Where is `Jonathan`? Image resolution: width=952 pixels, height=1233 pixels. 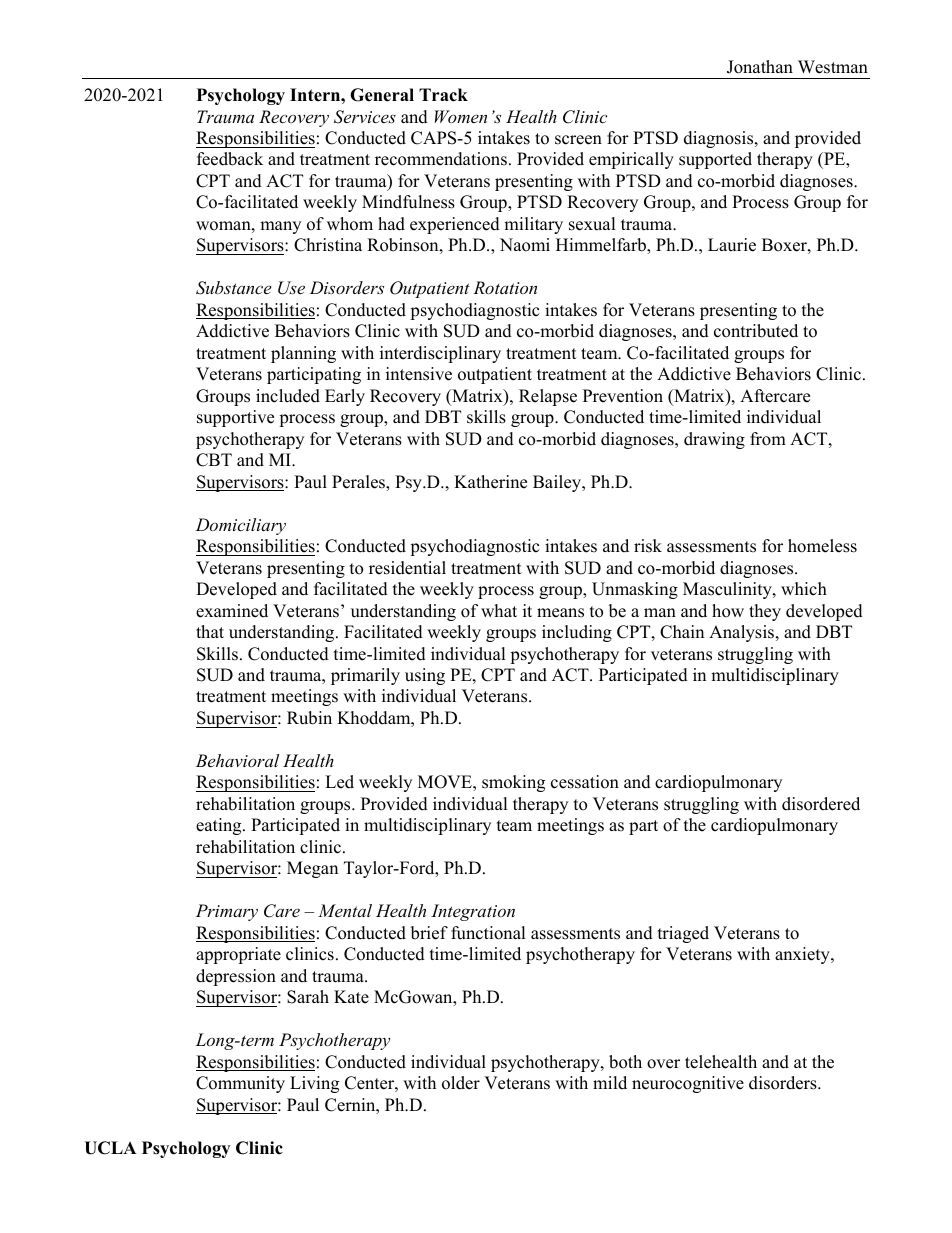
Jonathan is located at coordinates (760, 67).
